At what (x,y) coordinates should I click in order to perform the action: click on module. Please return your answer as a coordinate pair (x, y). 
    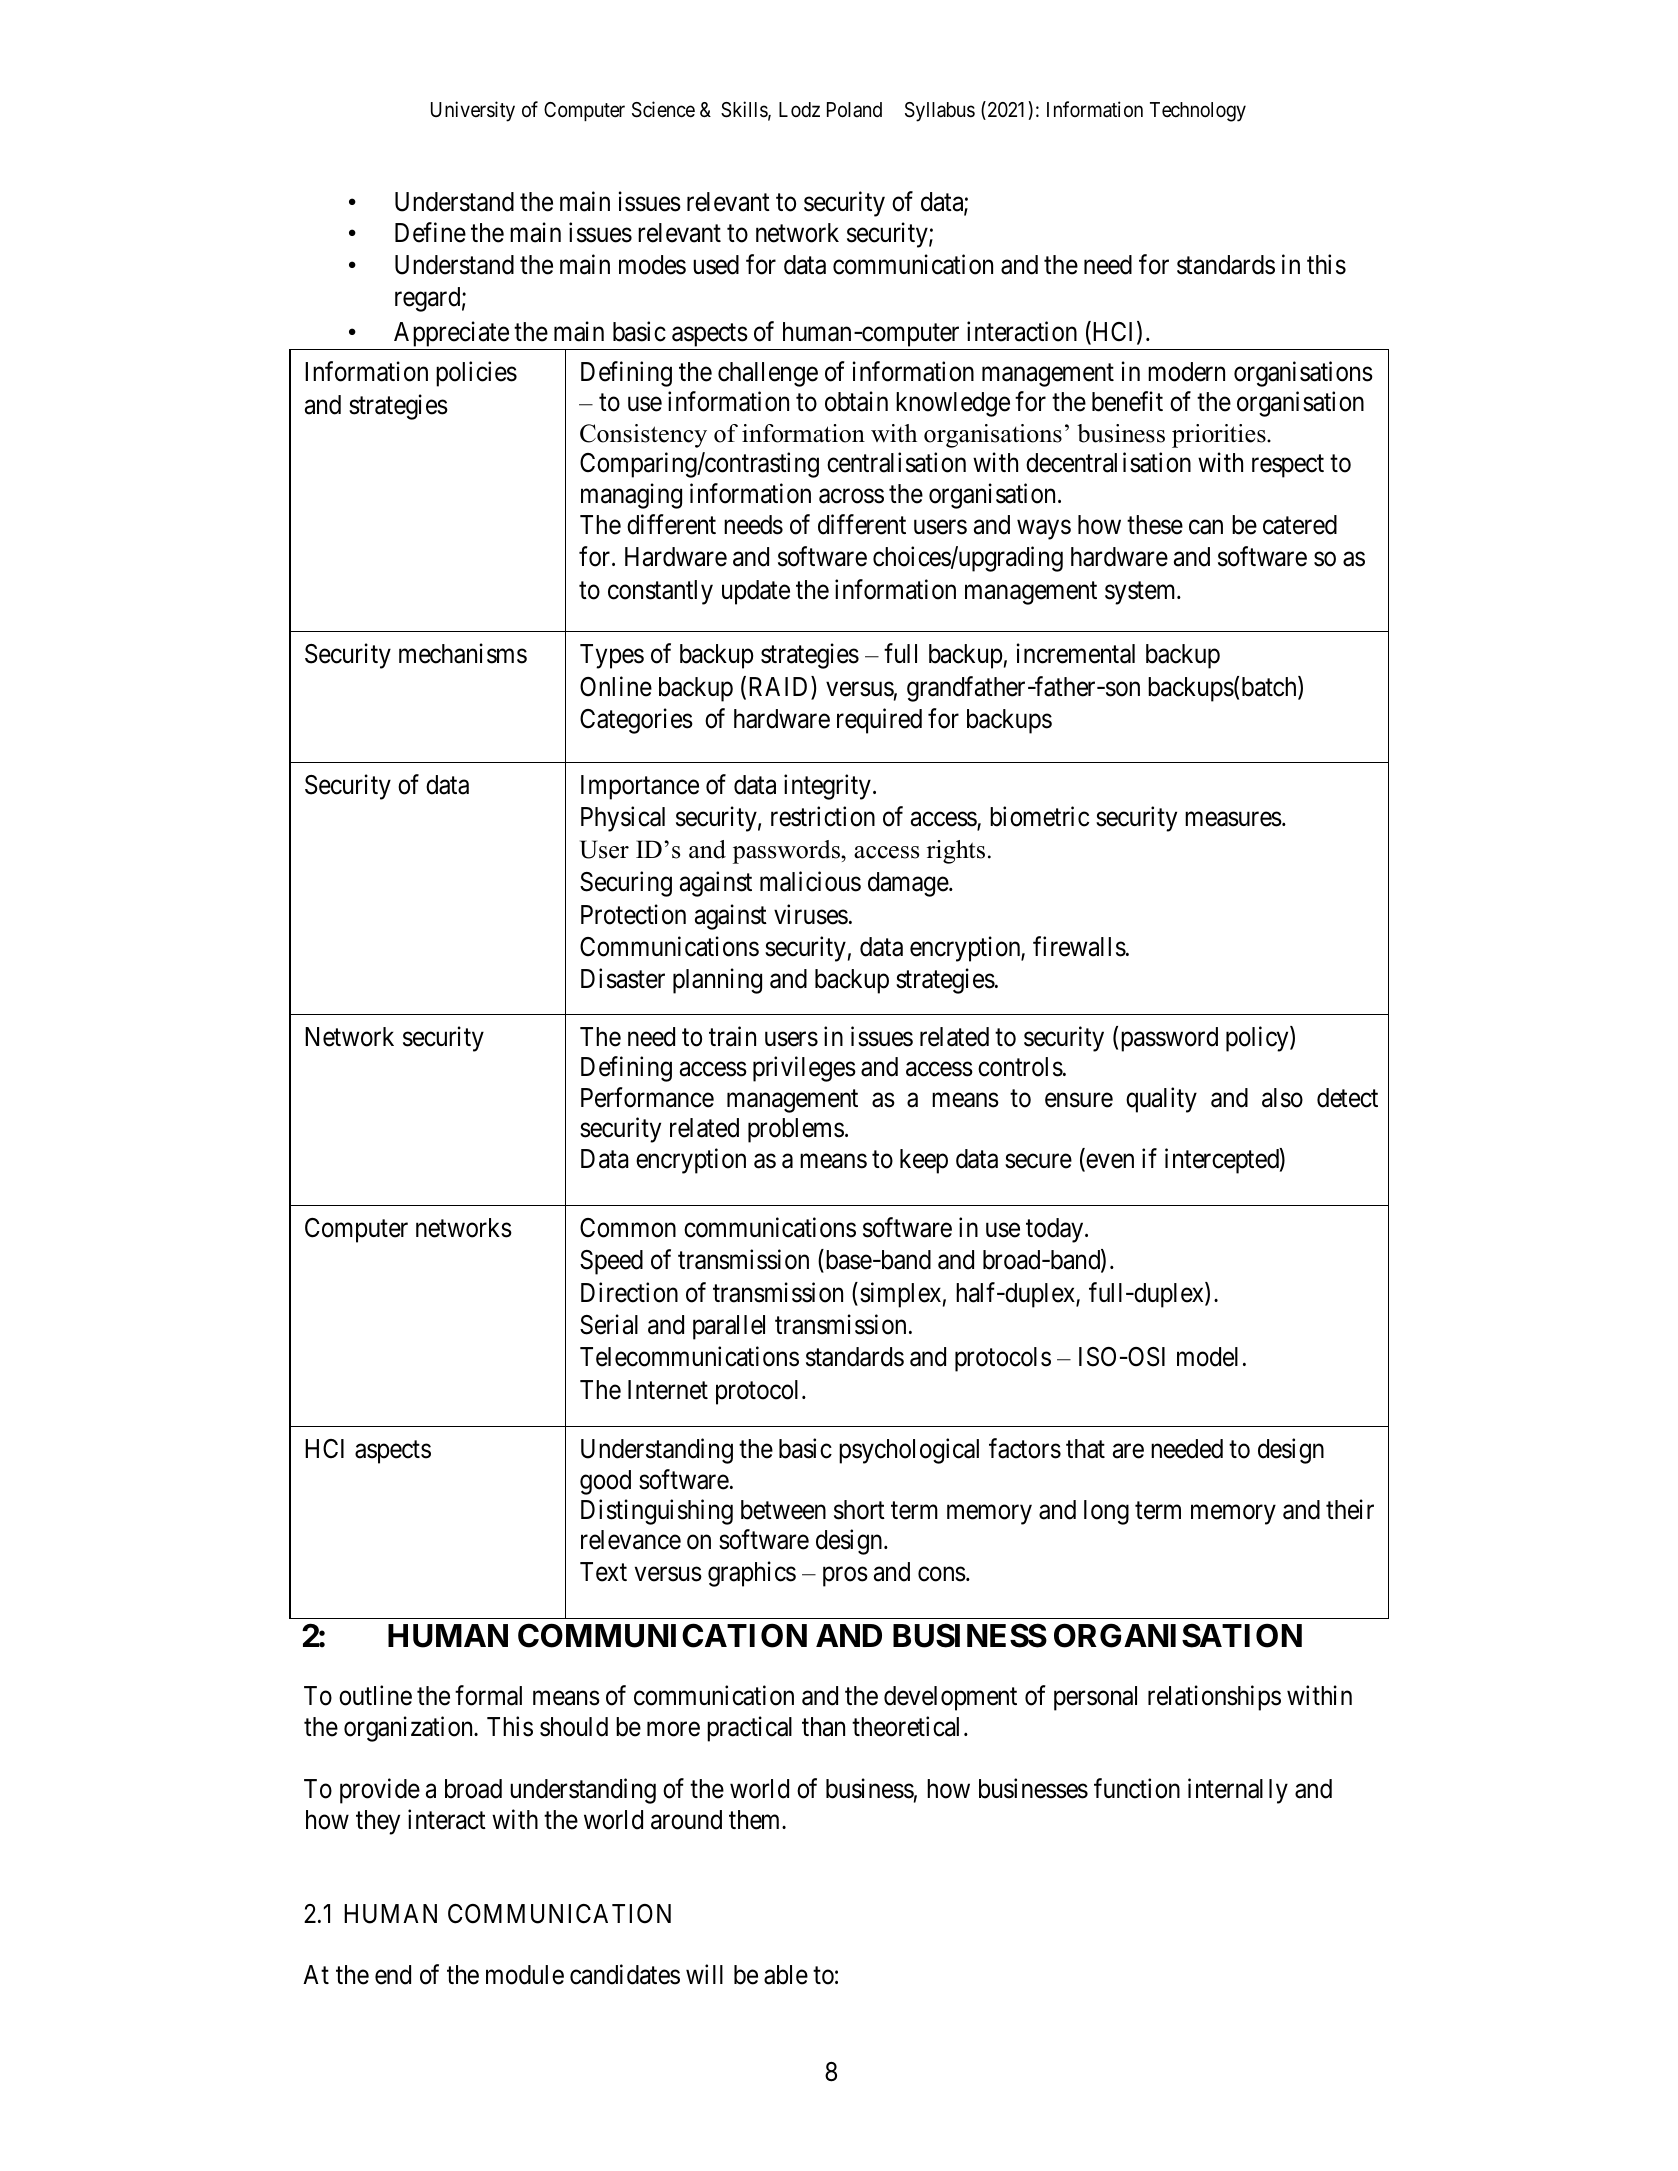
    Looking at the image, I should click on (525, 1975).
